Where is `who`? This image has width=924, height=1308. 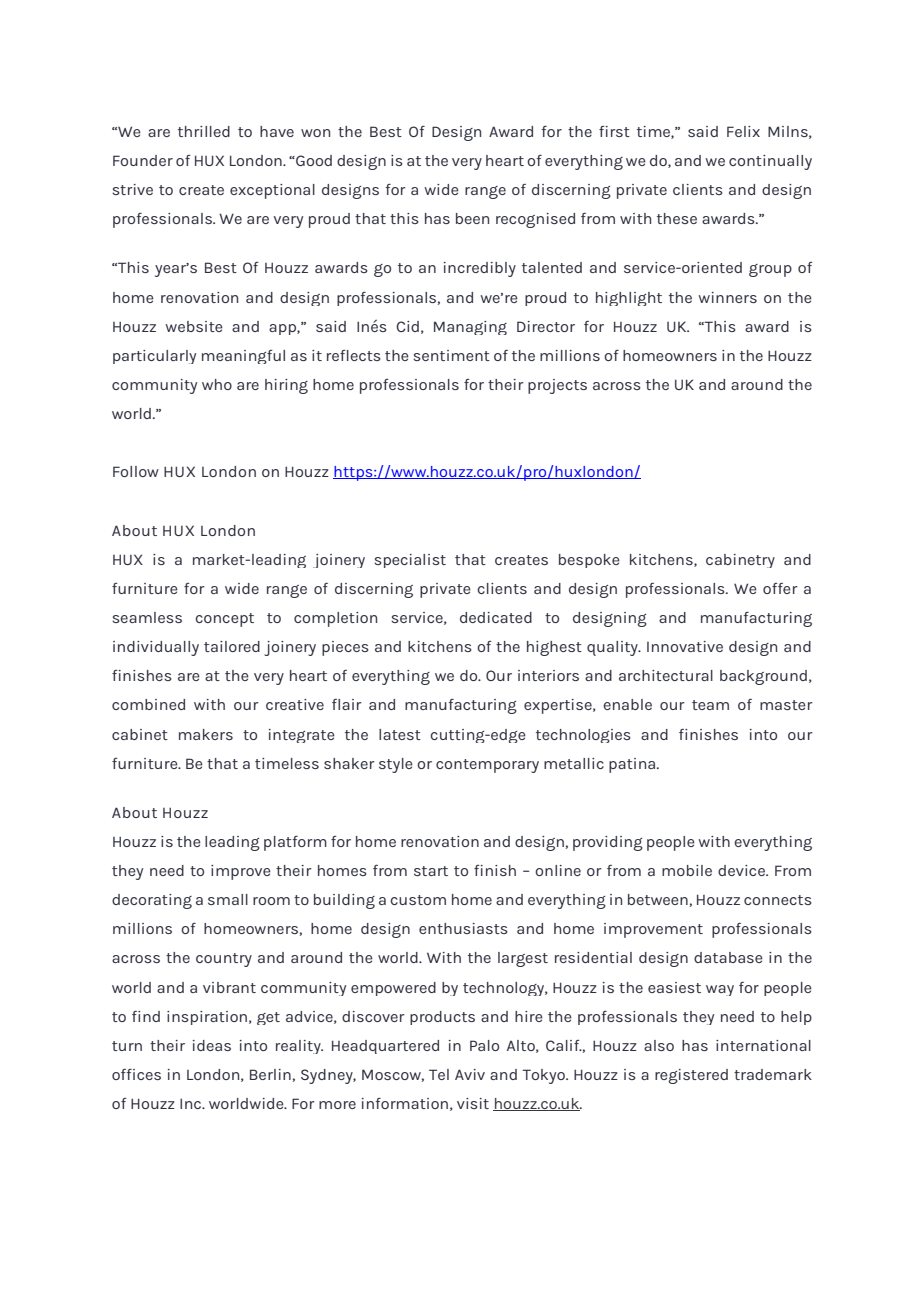 who is located at coordinates (217, 384).
